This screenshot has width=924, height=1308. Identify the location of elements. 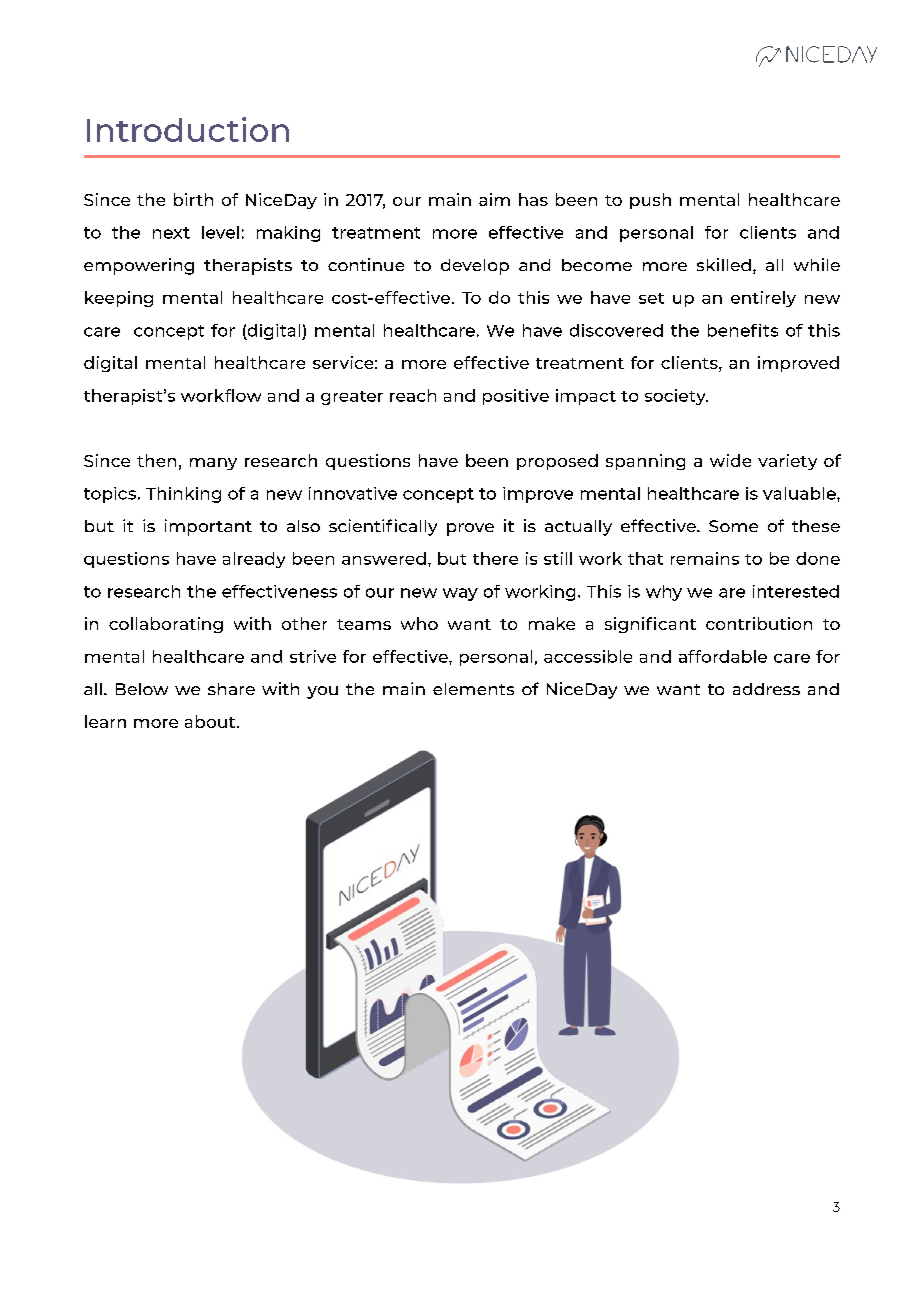
(473, 689).
